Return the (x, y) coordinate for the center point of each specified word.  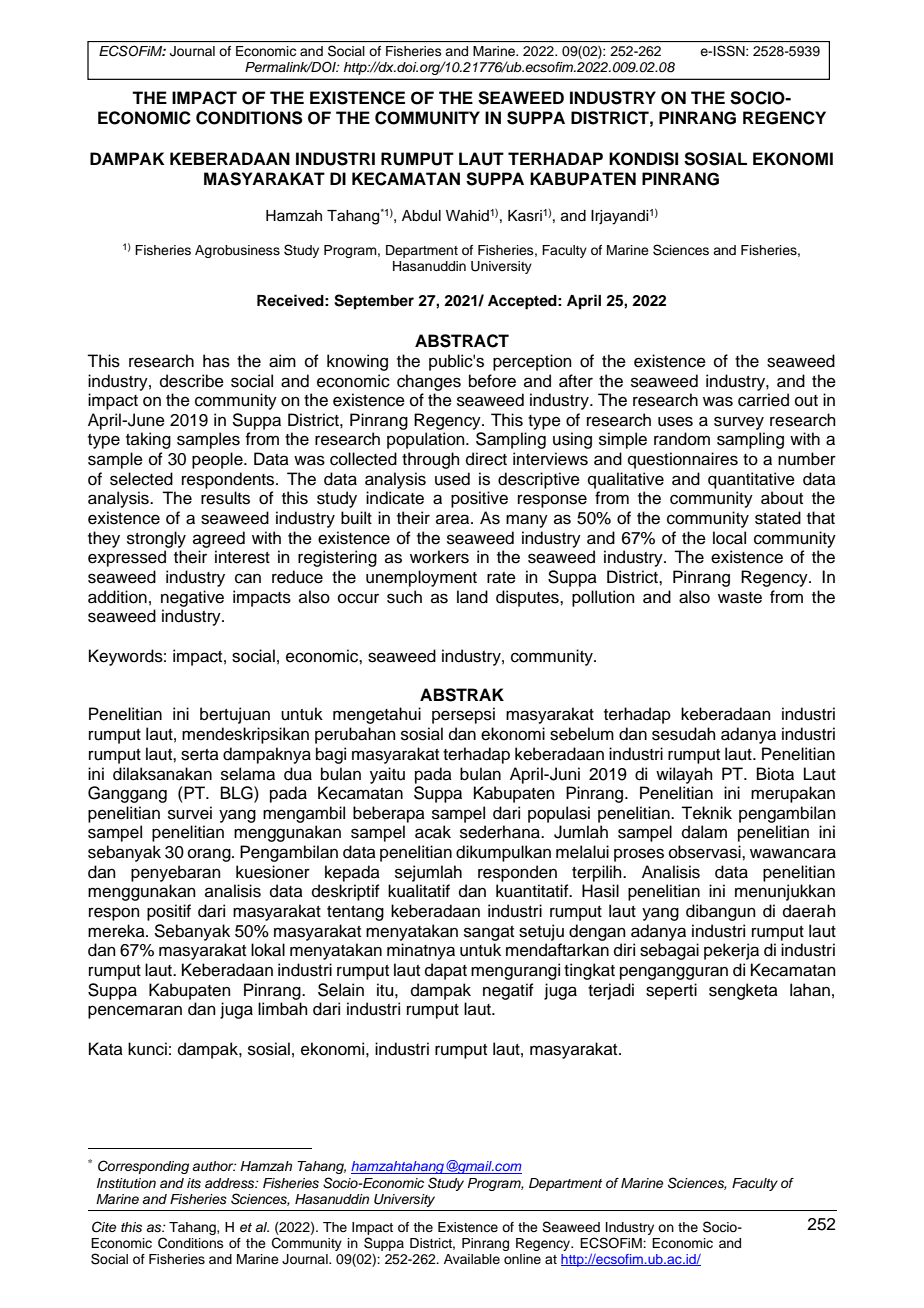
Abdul (421, 216)
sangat (489, 933)
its (194, 1183)
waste (740, 598)
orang (210, 855)
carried (763, 400)
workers (439, 557)
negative (192, 598)
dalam (704, 832)
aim (282, 361)
